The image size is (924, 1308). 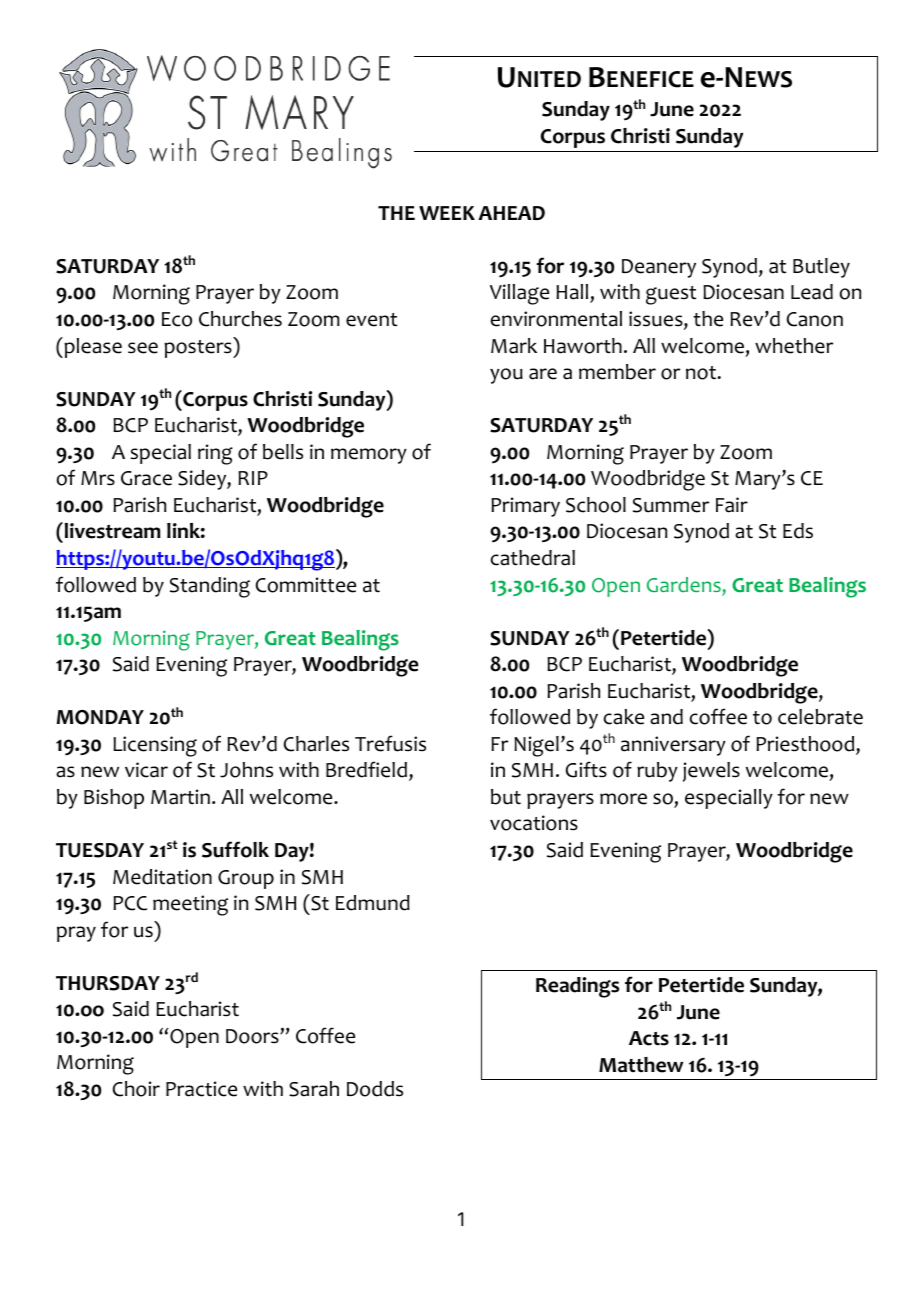 What do you see at coordinates (162, 877) in the page?
I see `Meditation` at bounding box center [162, 877].
